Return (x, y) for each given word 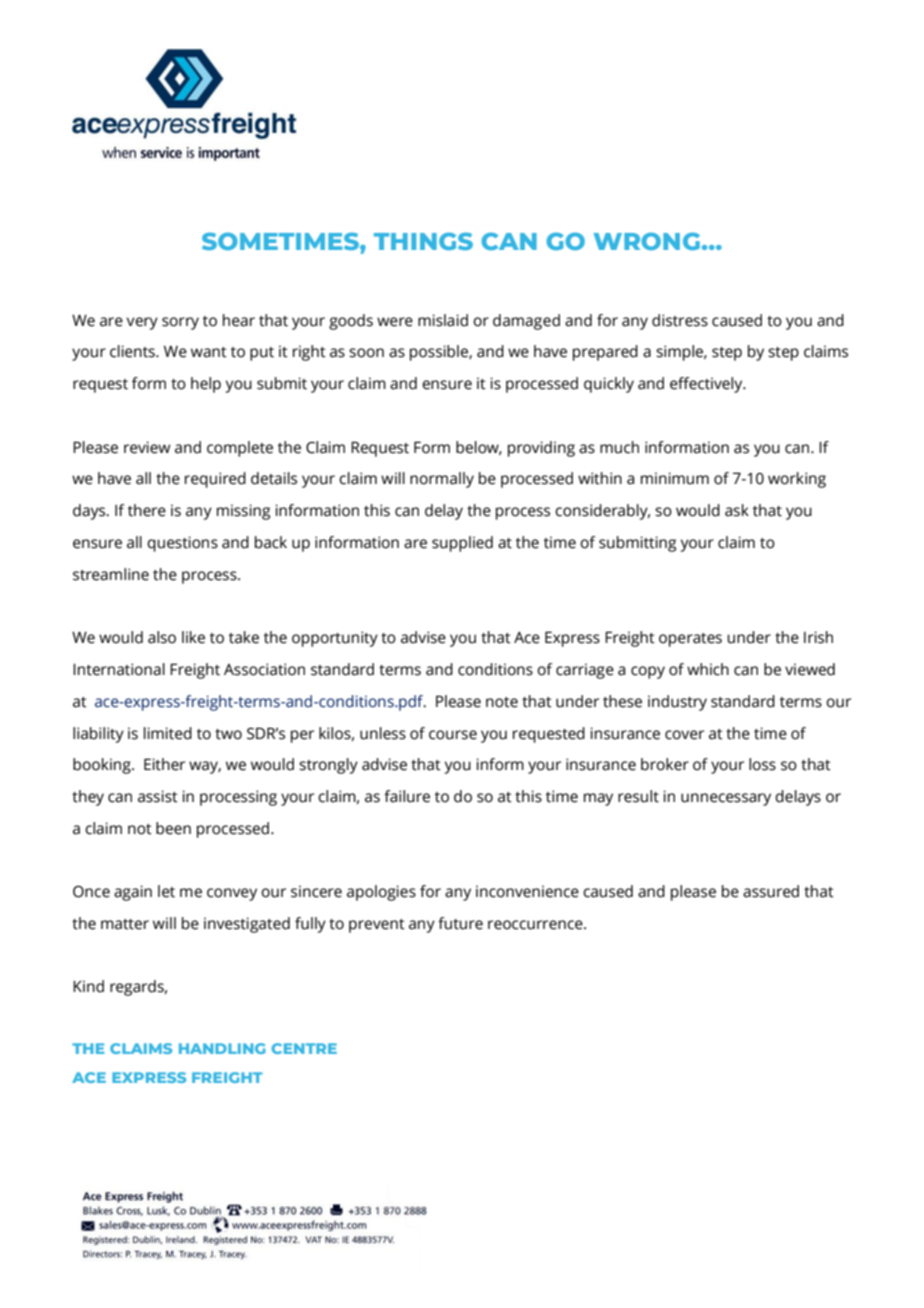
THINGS (423, 241)
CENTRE (304, 1048)
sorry (180, 323)
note (502, 702)
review (147, 447)
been (173, 828)
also (162, 637)
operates (690, 640)
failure (407, 796)
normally (442, 480)
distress (680, 320)
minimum (675, 478)
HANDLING (222, 1048)
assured (771, 891)
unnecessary (726, 799)
